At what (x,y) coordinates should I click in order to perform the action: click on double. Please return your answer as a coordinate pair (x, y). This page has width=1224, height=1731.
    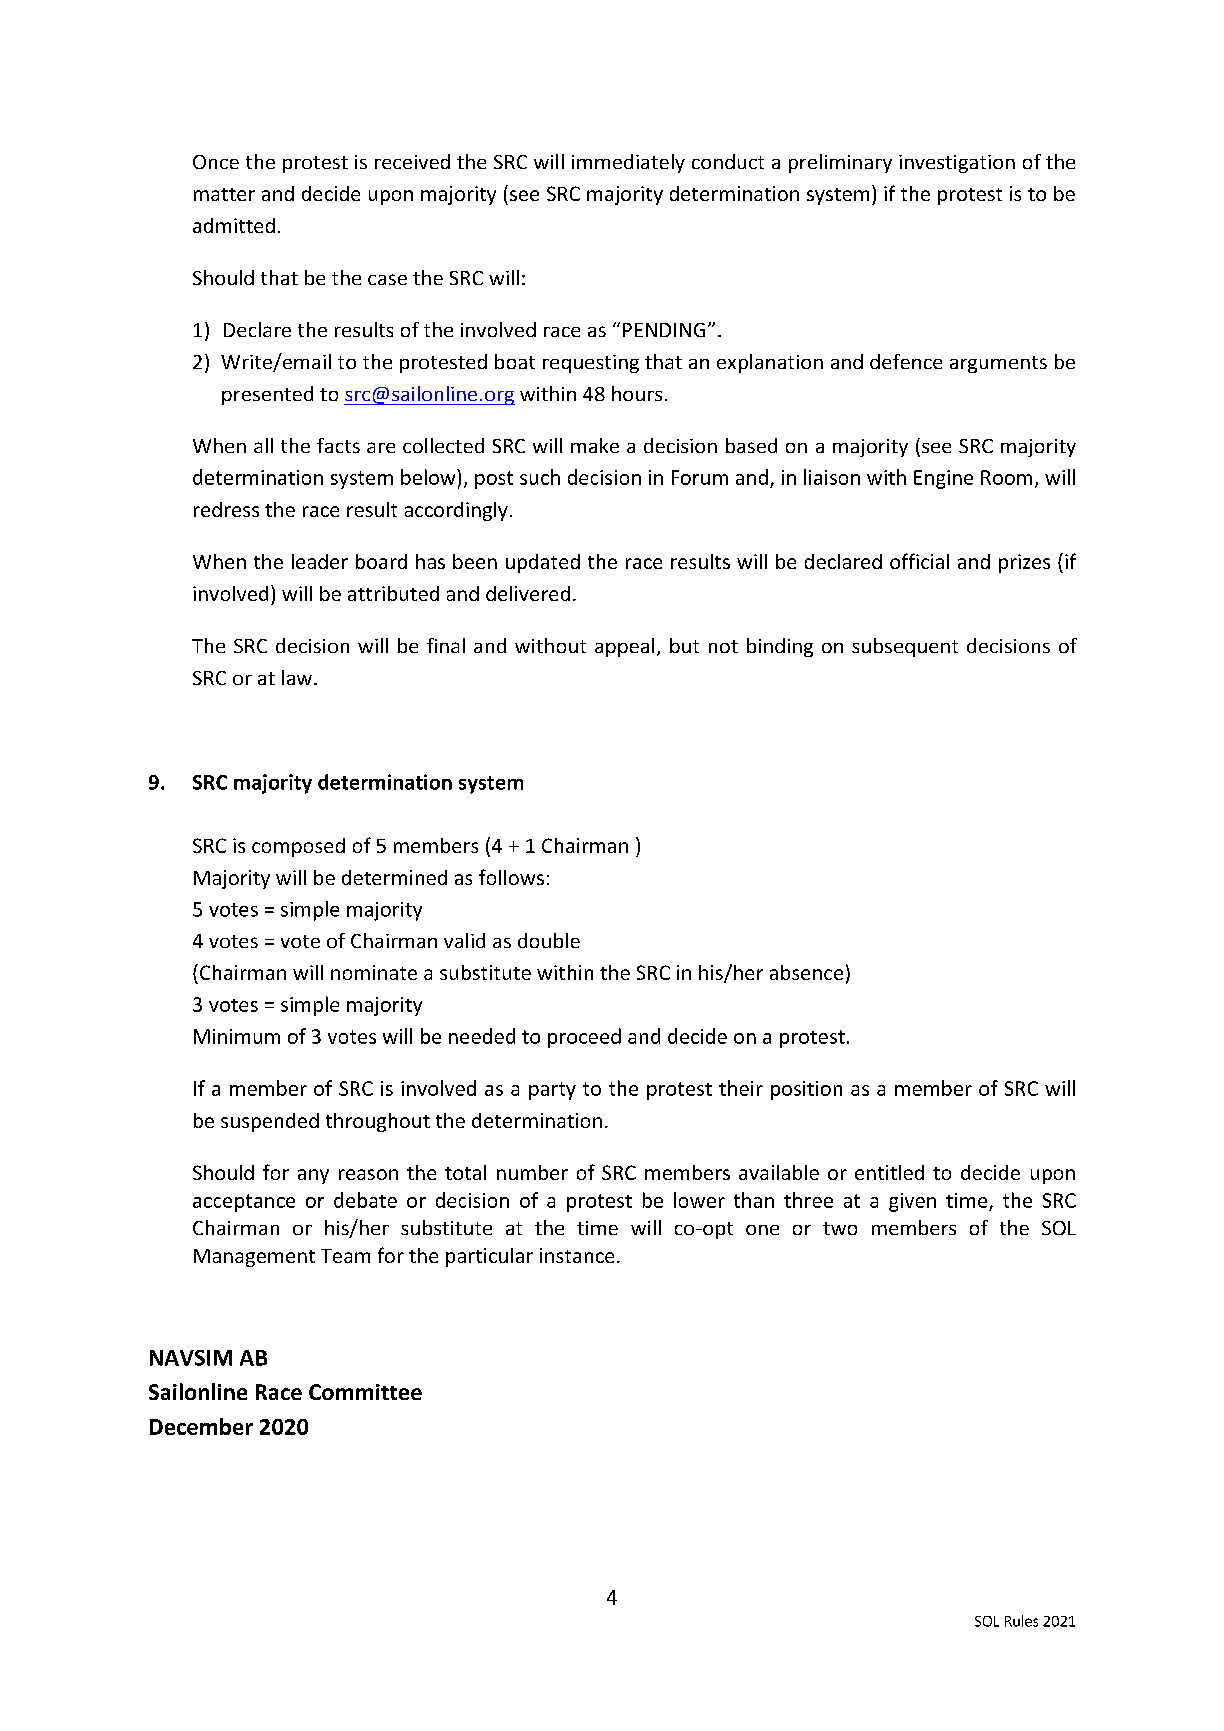
    Looking at the image, I should click on (549, 940).
